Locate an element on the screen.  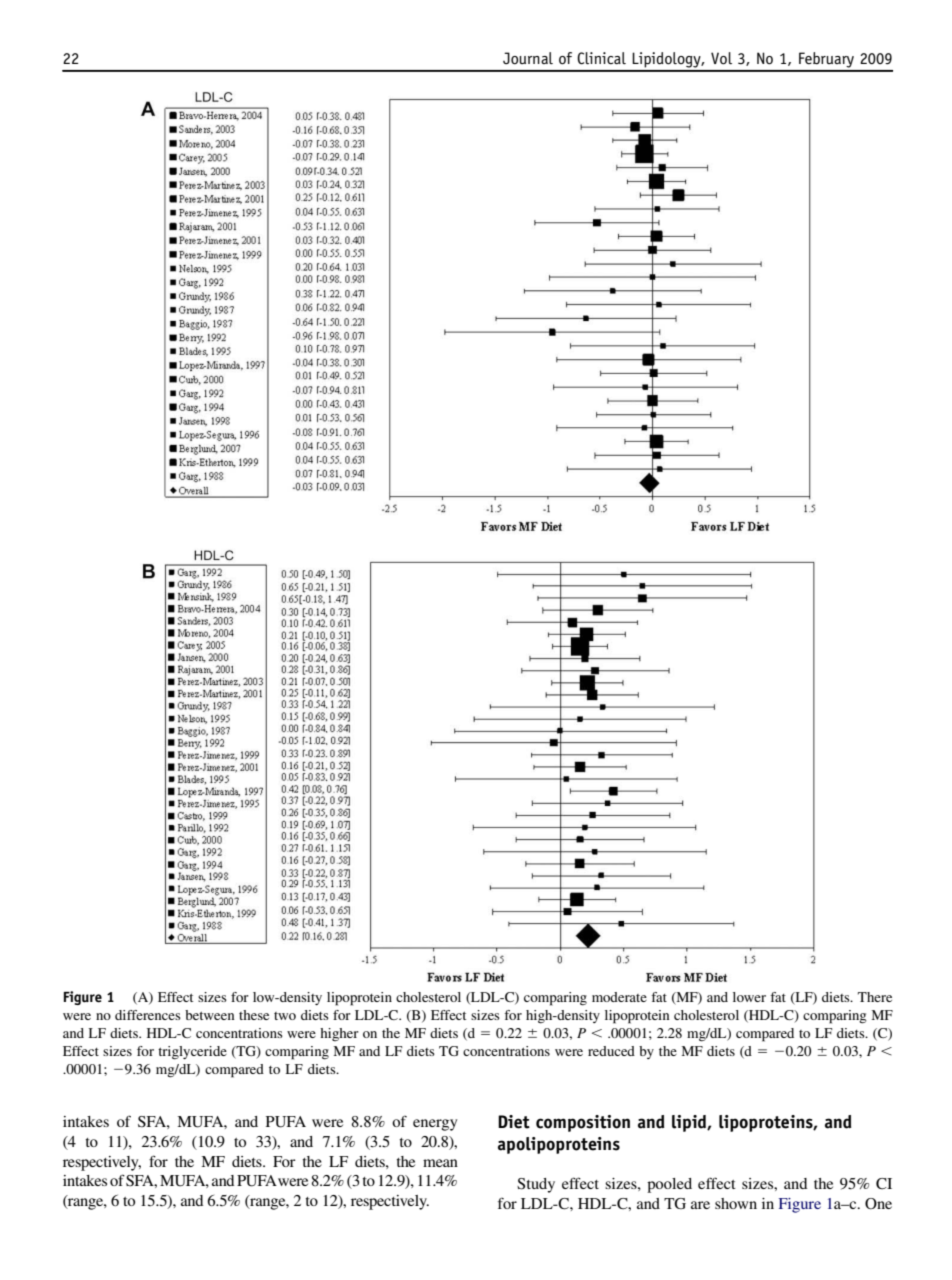
these is located at coordinates (254, 1015).
